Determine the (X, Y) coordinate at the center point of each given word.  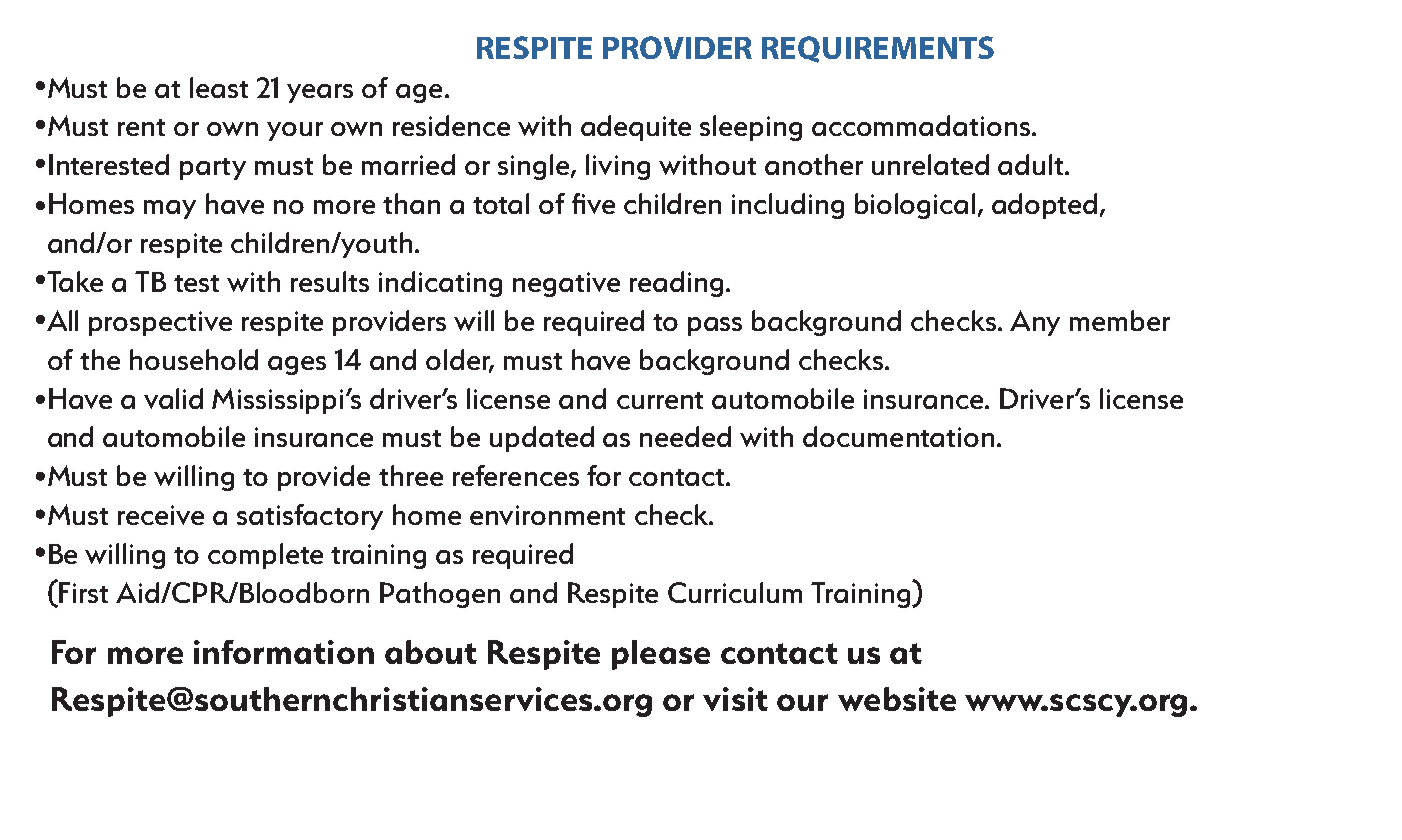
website (897, 699)
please (661, 655)
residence (451, 125)
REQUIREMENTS (878, 49)
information (284, 652)
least (219, 87)
